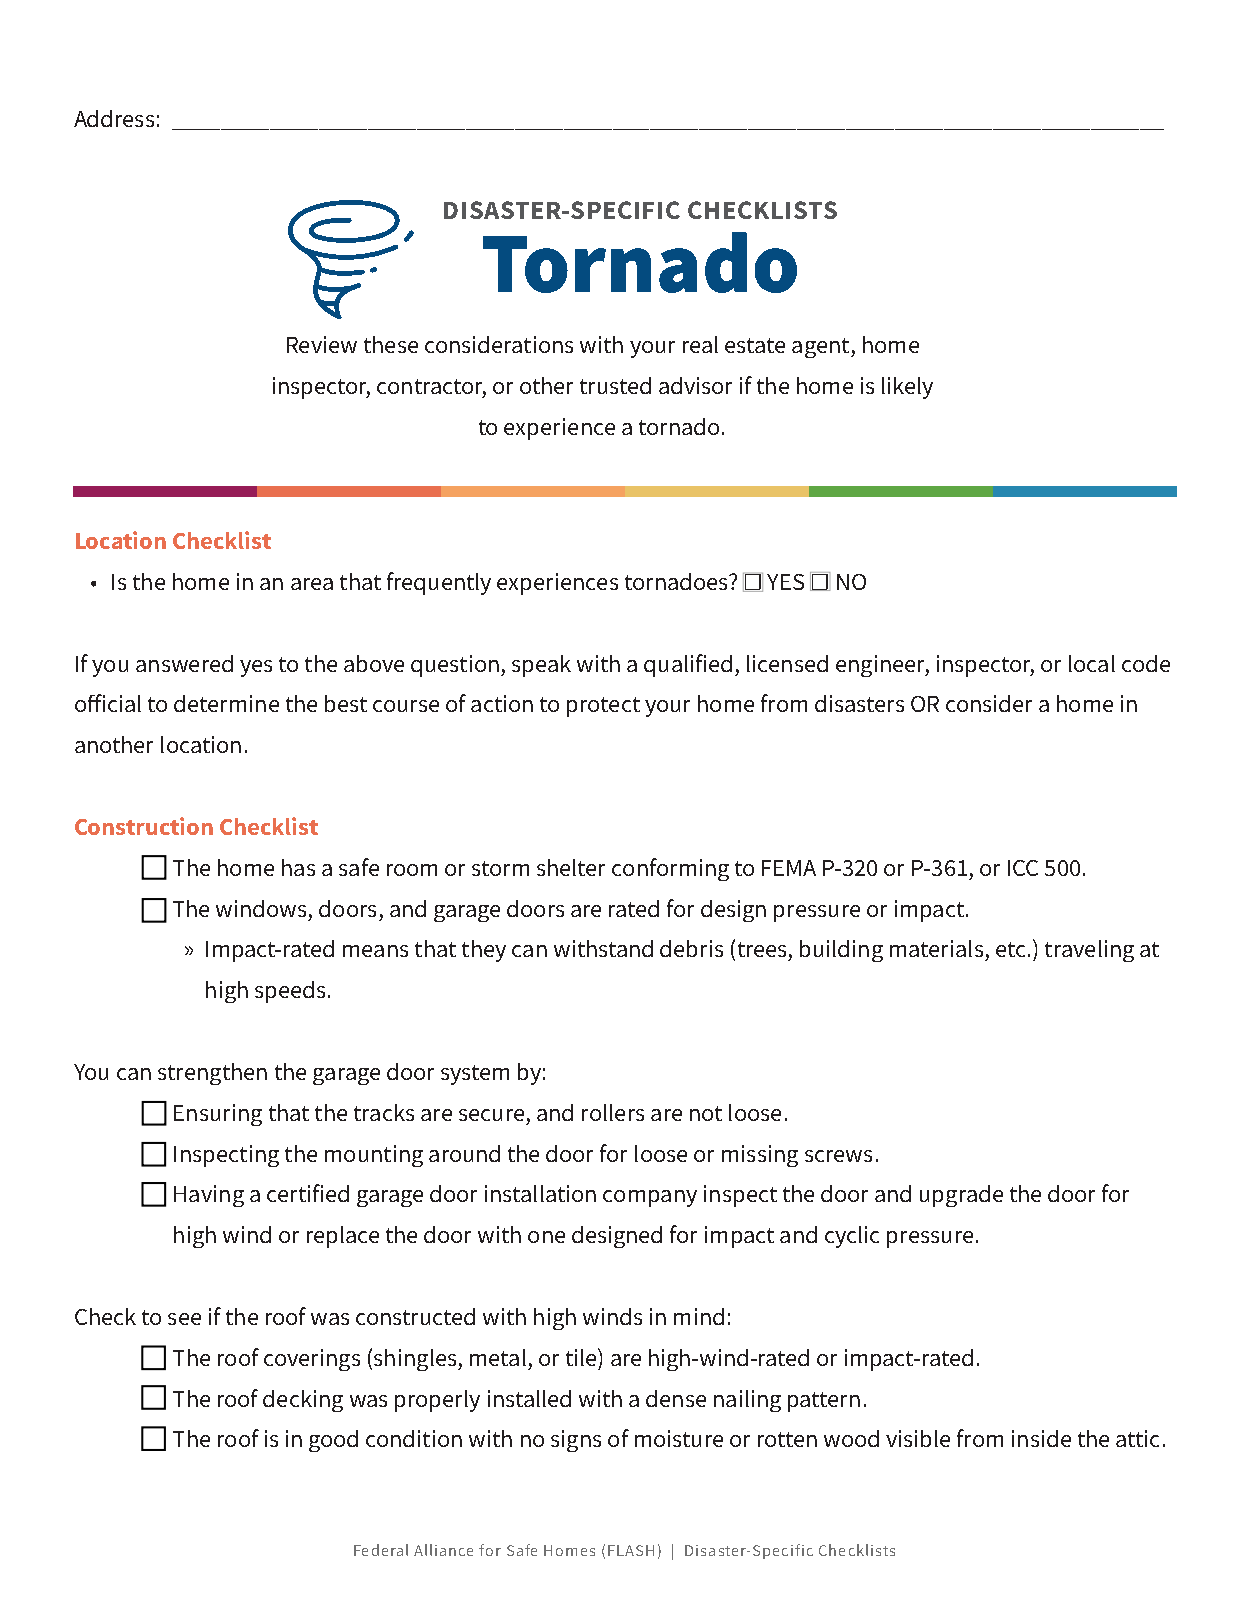  I want to click on determine, so click(226, 703).
